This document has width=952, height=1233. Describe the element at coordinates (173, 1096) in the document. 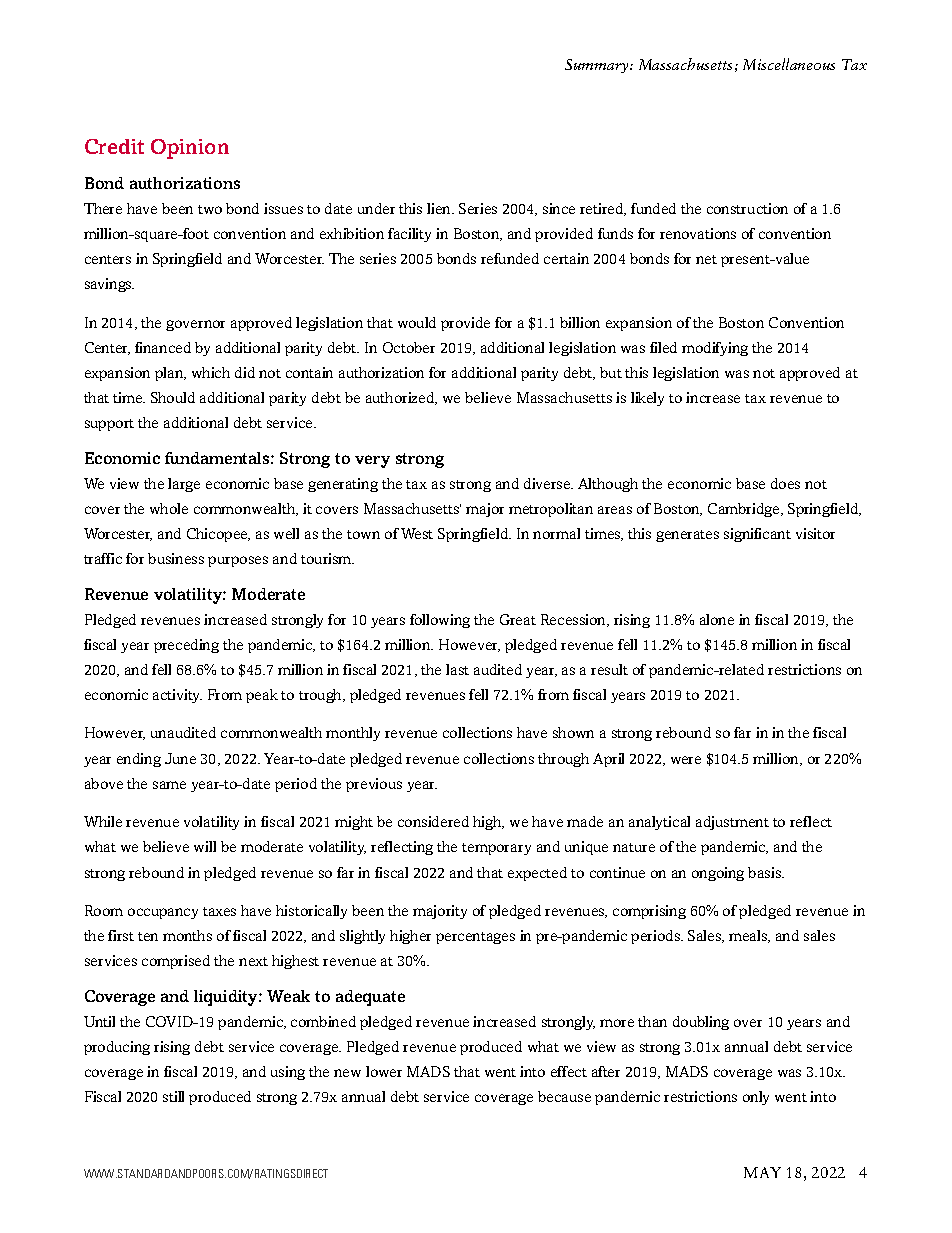

I see `still` at that location.
